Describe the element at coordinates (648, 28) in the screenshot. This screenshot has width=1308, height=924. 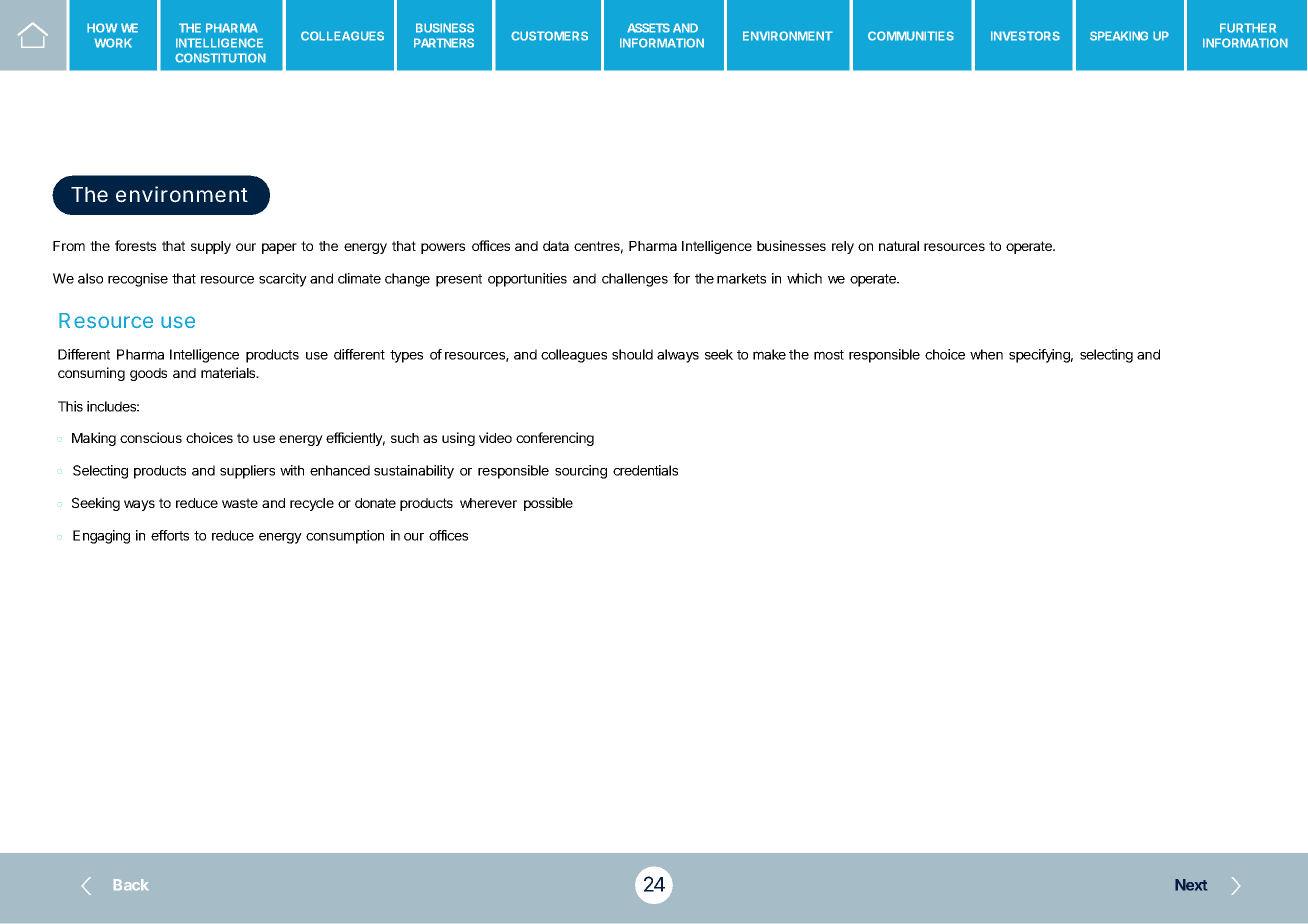
I see `ASSETS` at that location.
